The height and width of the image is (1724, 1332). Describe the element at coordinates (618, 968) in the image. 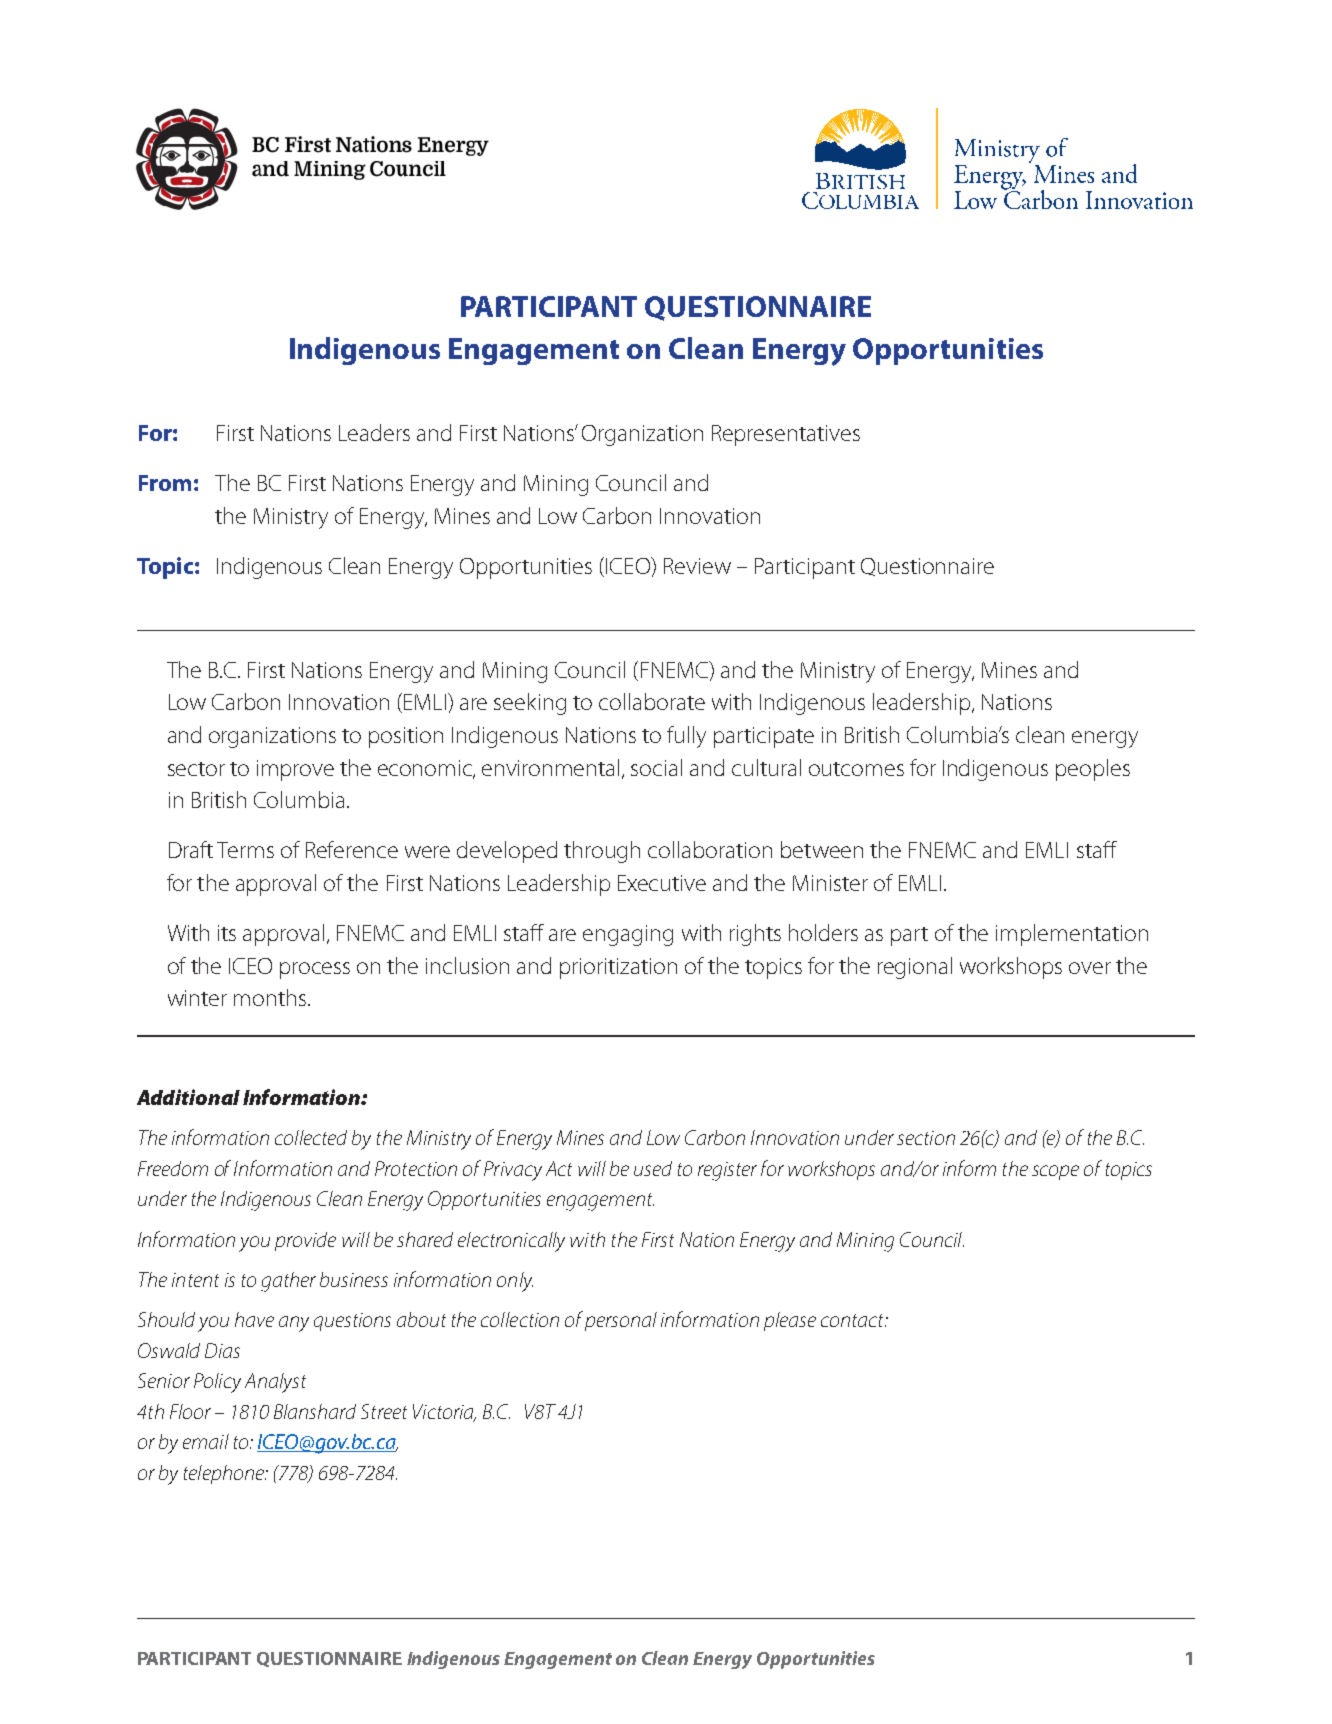

I see `prioritization` at that location.
